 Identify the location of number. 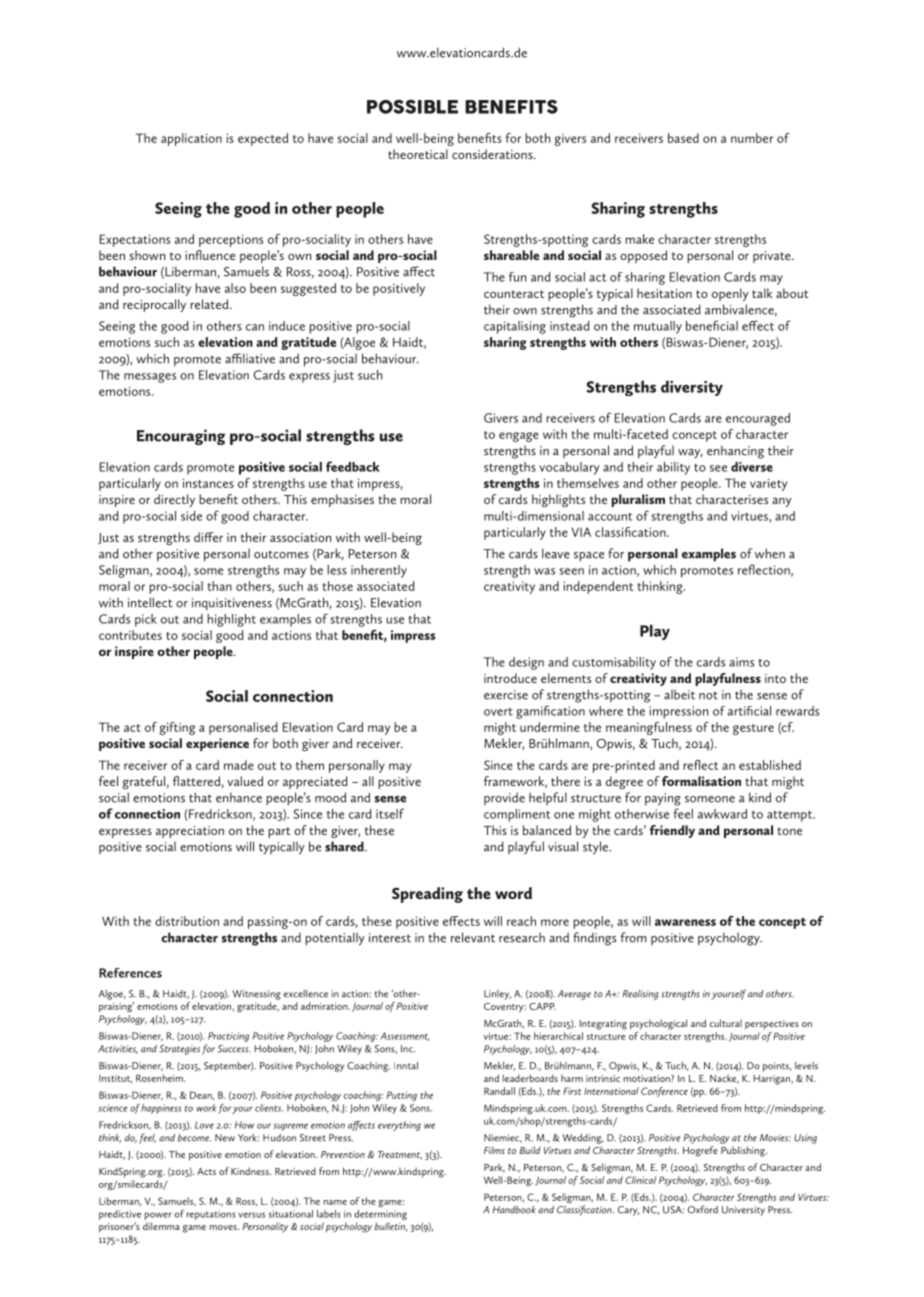
(752, 138).
